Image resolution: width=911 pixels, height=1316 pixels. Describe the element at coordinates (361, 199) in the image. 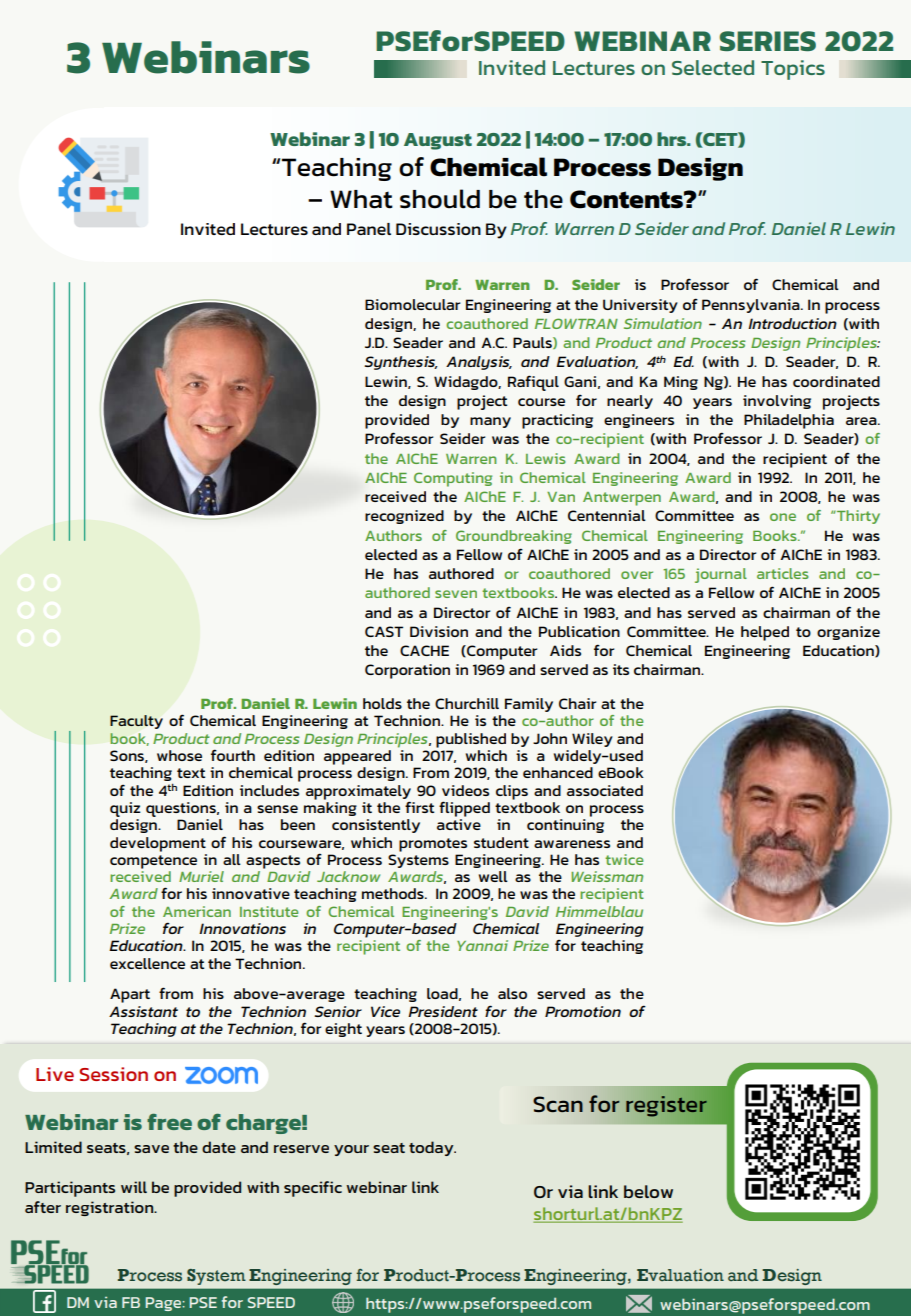

I see `What` at that location.
